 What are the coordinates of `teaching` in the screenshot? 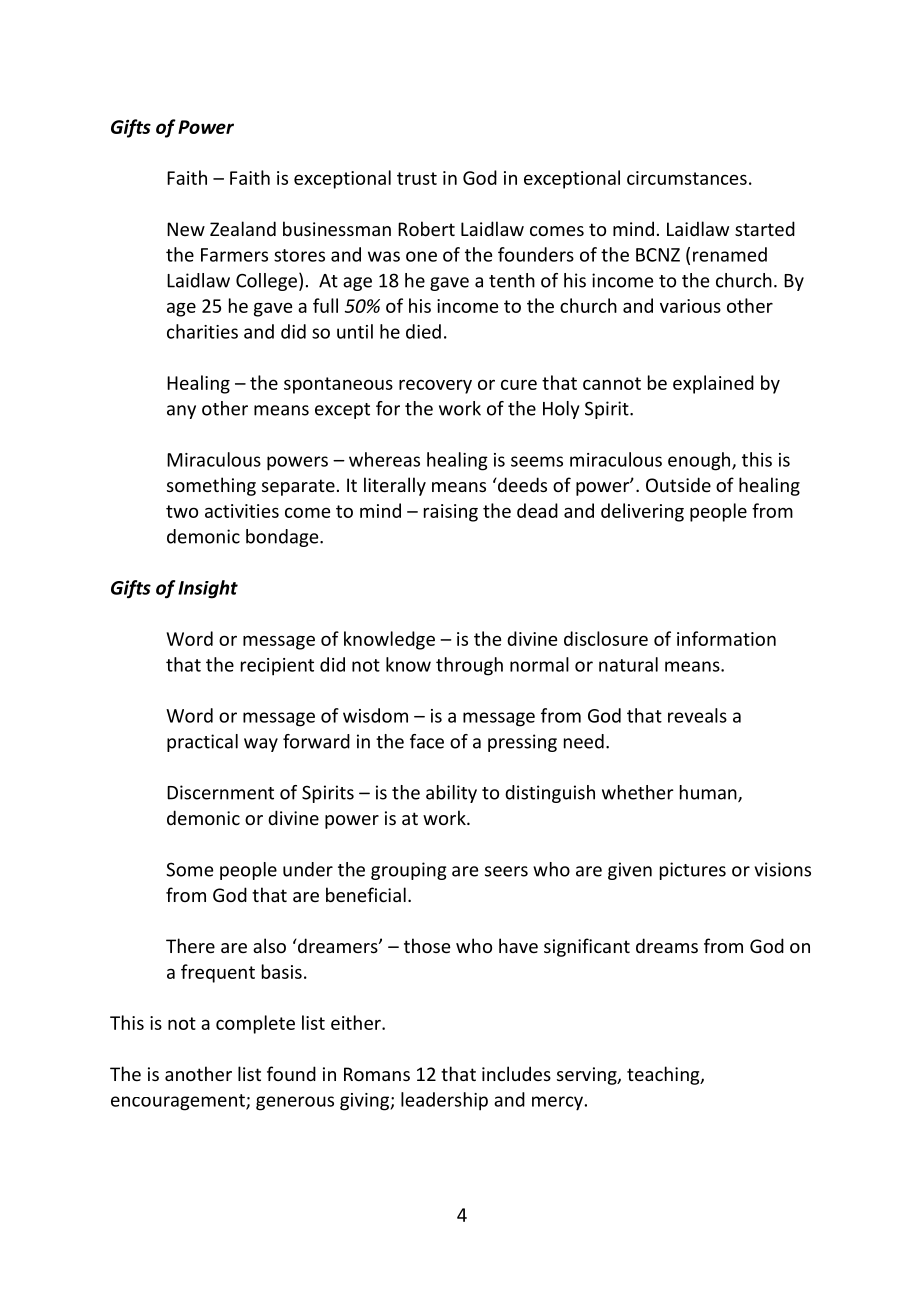 It's located at (664, 1075).
